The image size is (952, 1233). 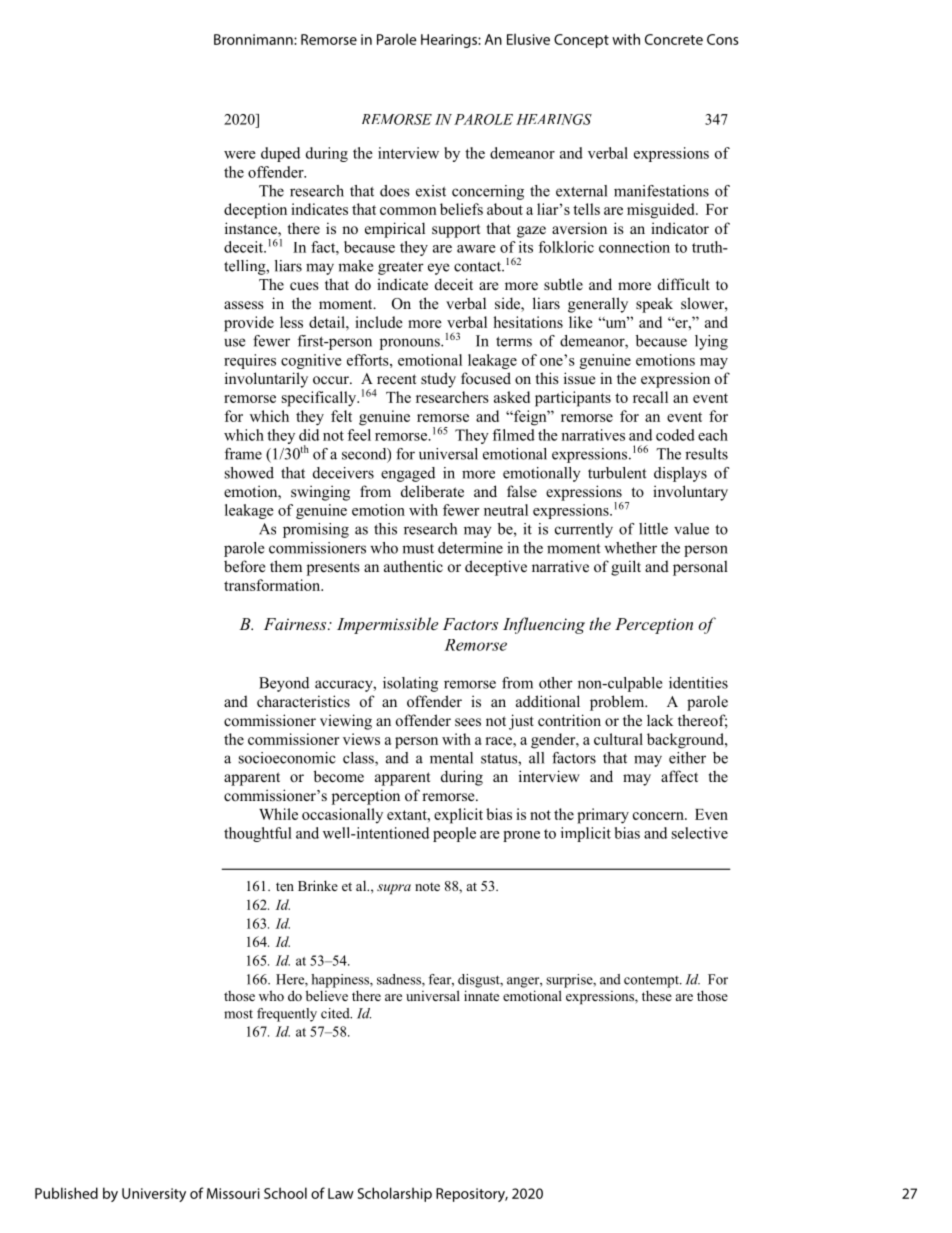 What do you see at coordinates (240, 155) in the screenshot?
I see `were` at bounding box center [240, 155].
